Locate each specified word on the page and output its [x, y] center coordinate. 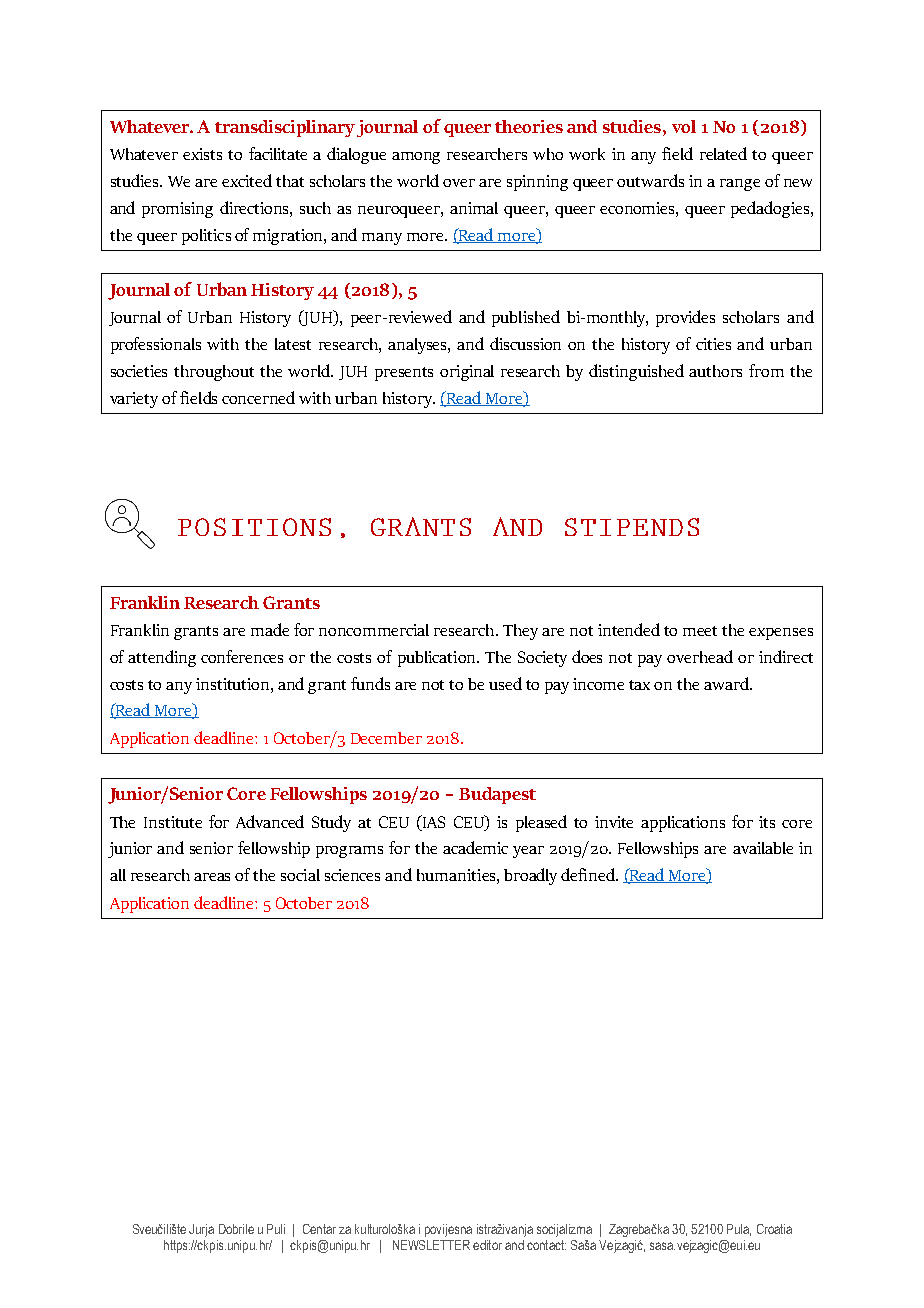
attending [162, 658]
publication [438, 659]
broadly [530, 876]
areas [212, 877]
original [467, 373]
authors [715, 371]
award [727, 683]
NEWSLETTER [431, 1245]
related [723, 153]
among [416, 158]
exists [202, 154]
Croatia [774, 1229]
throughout [214, 373]
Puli [276, 1229]
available [763, 848]
